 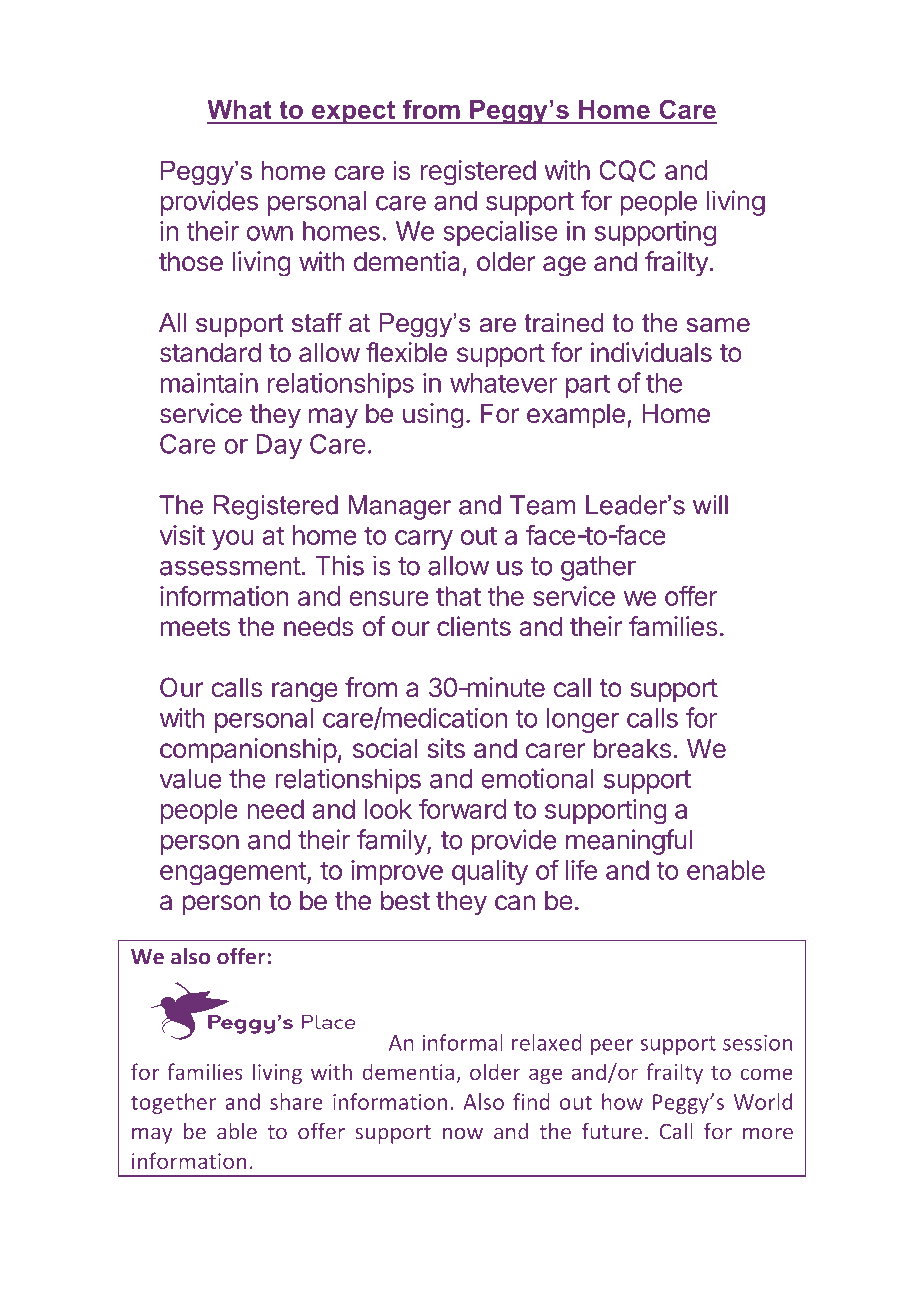 What do you see at coordinates (500, 233) in the screenshot?
I see `specialise` at bounding box center [500, 233].
